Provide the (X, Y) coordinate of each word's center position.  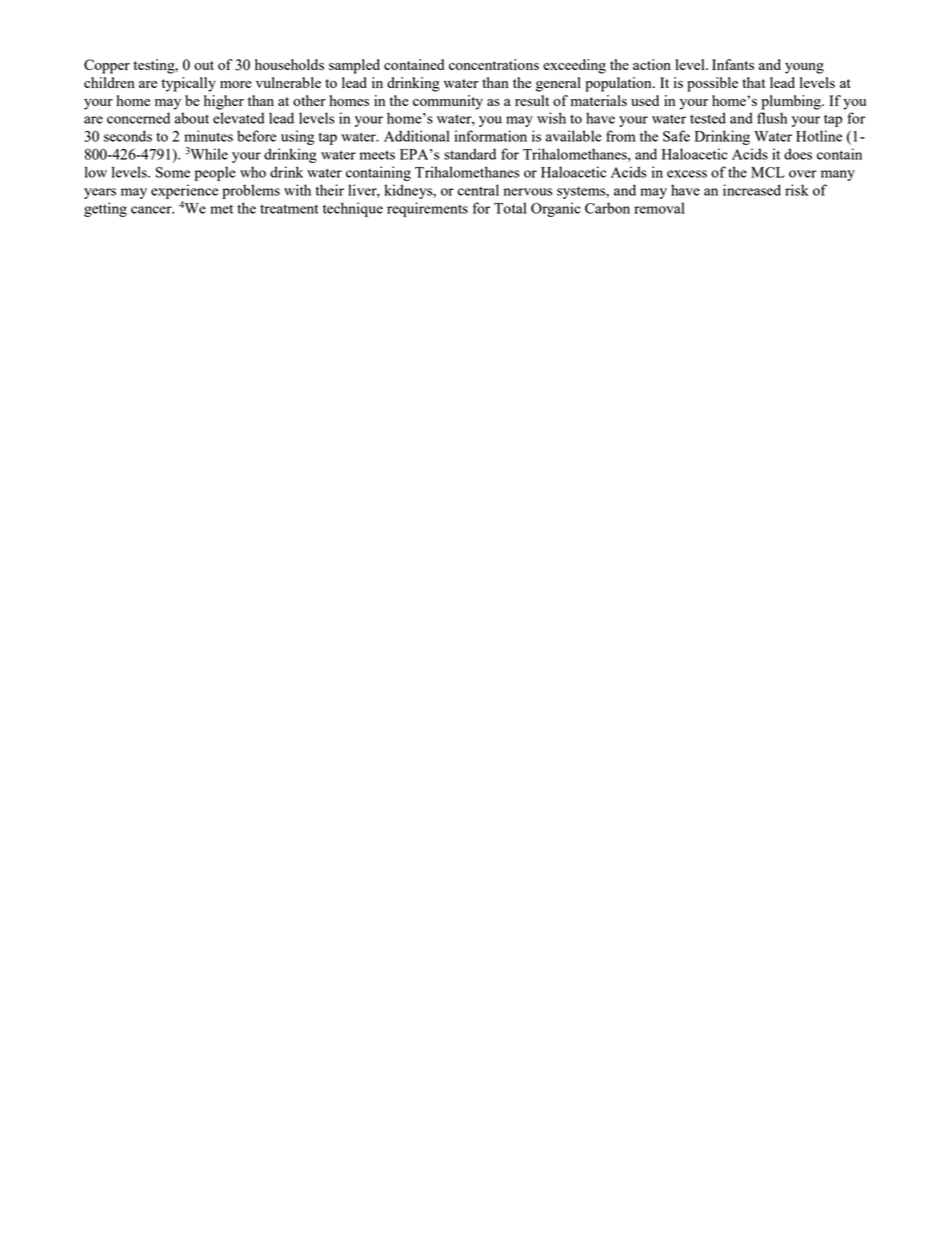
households (289, 64)
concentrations (494, 64)
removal (659, 208)
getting (105, 209)
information (490, 136)
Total (510, 208)
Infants (733, 64)
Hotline (819, 136)
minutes (208, 136)
